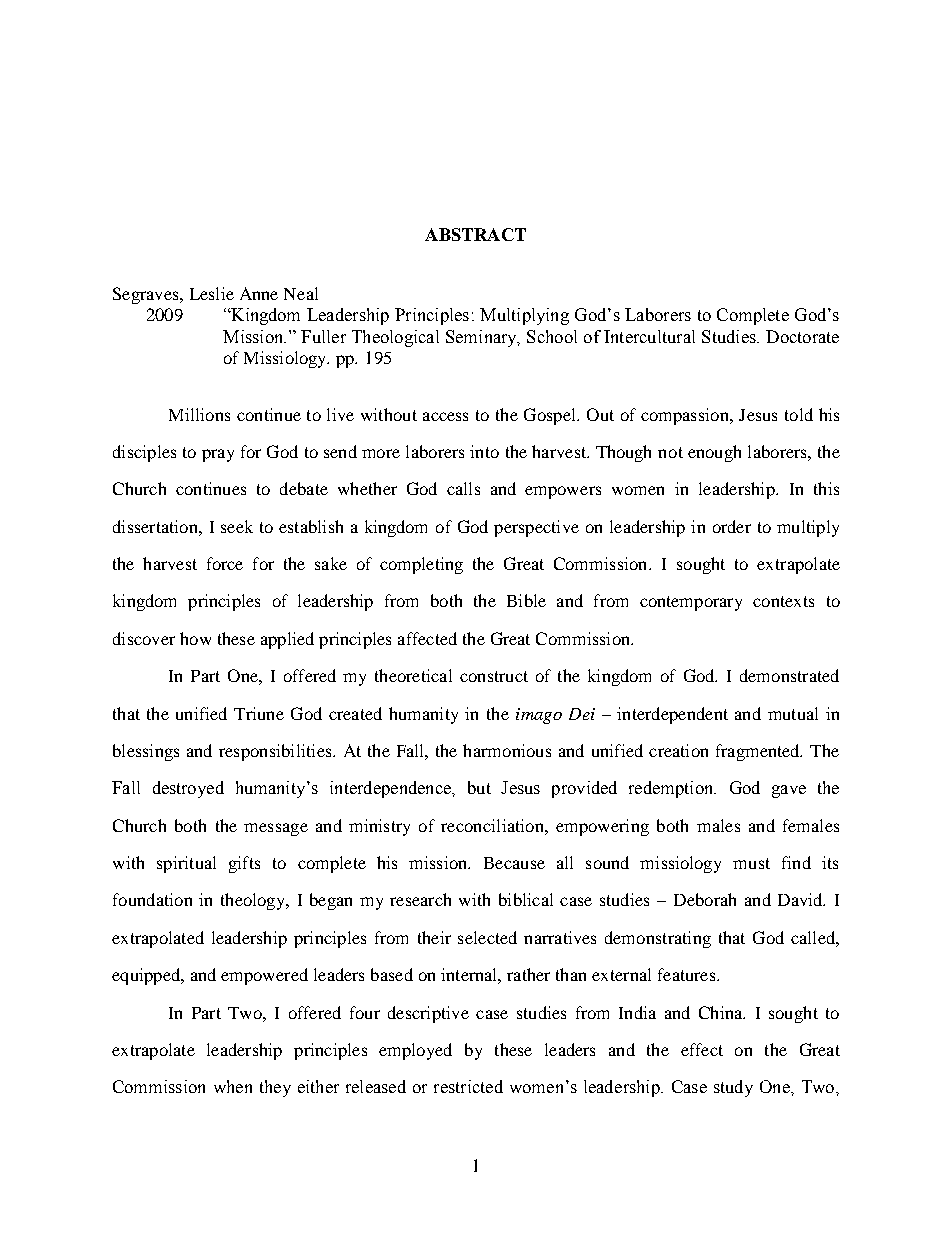  I want to click on into, so click(484, 451).
